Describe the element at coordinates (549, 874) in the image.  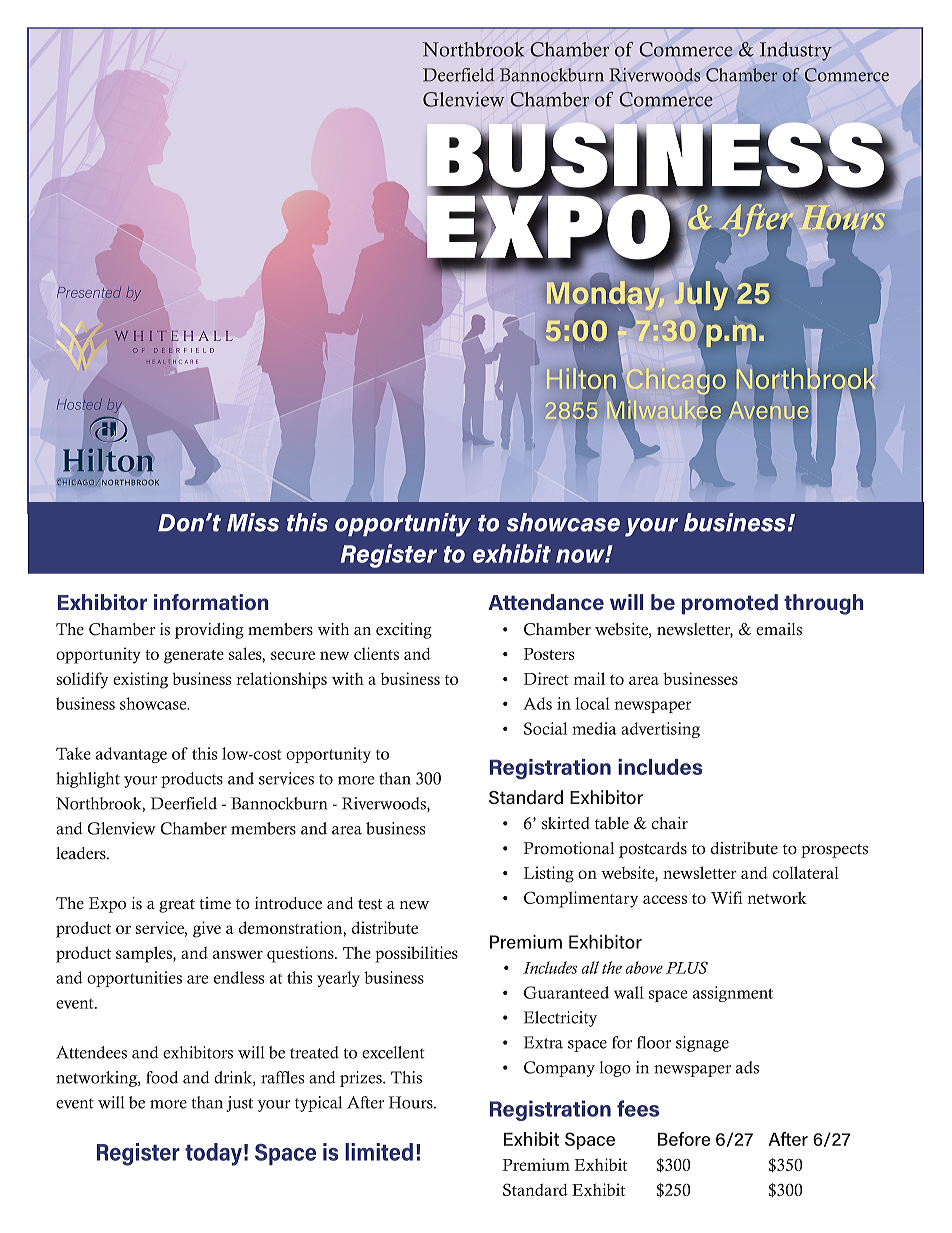
I see `Listing` at that location.
